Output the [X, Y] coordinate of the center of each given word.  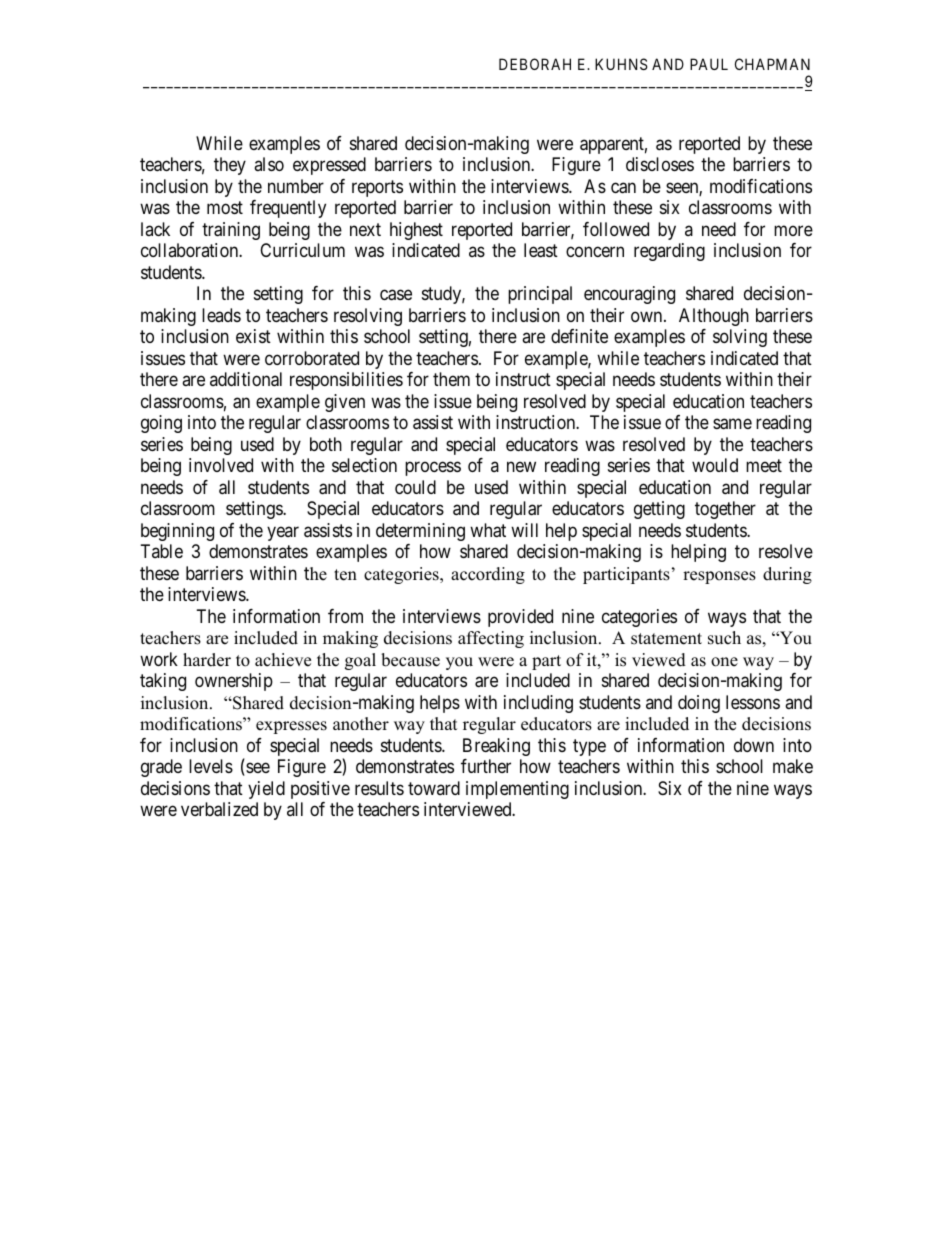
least [541, 250]
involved [221, 465]
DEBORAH [535, 64]
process [433, 469]
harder [207, 660]
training [231, 231]
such [724, 638]
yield [266, 790]
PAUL [709, 64]
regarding [669, 252]
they [230, 166]
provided [520, 618]
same [732, 424]
